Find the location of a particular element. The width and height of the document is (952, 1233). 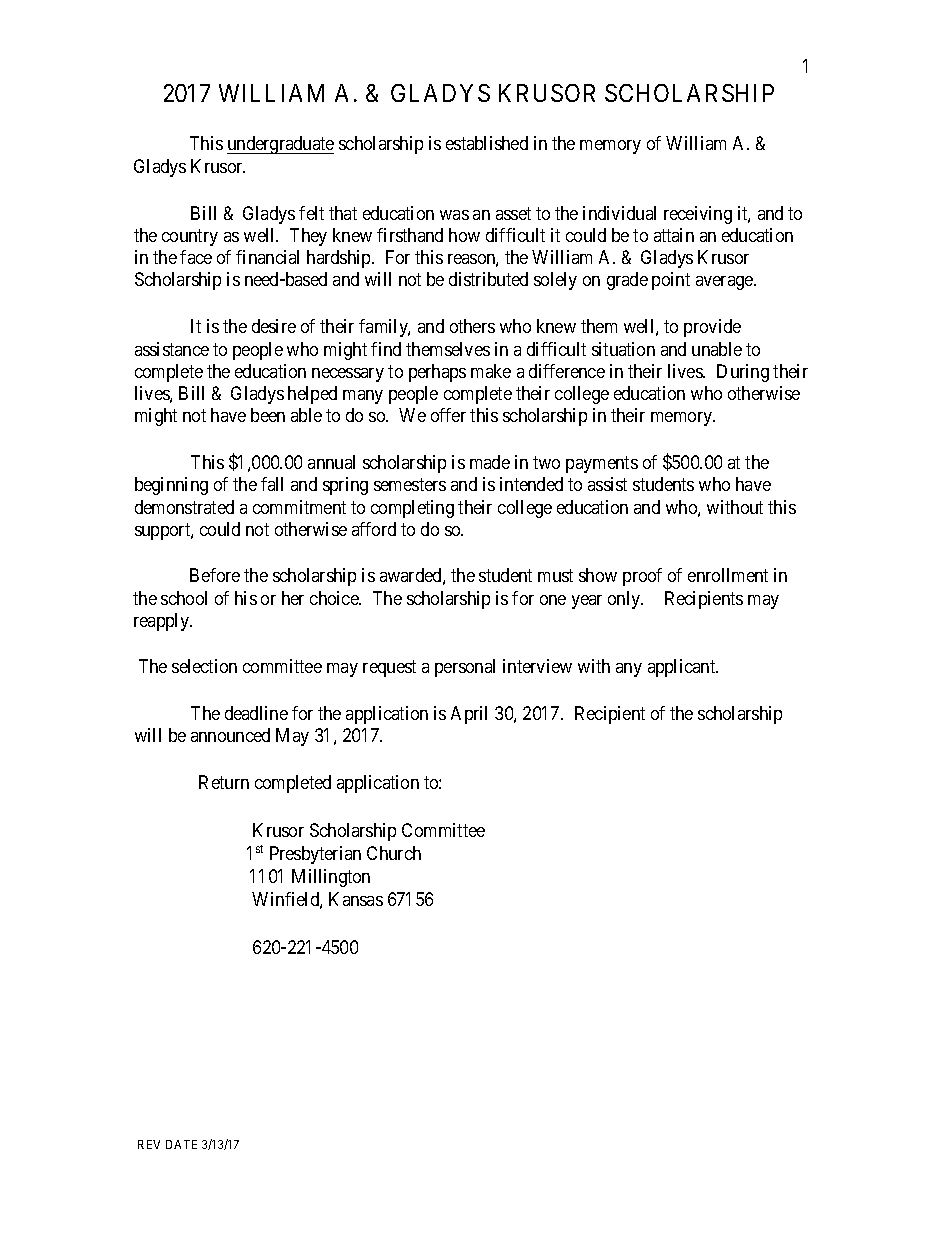

been is located at coordinates (268, 415).
